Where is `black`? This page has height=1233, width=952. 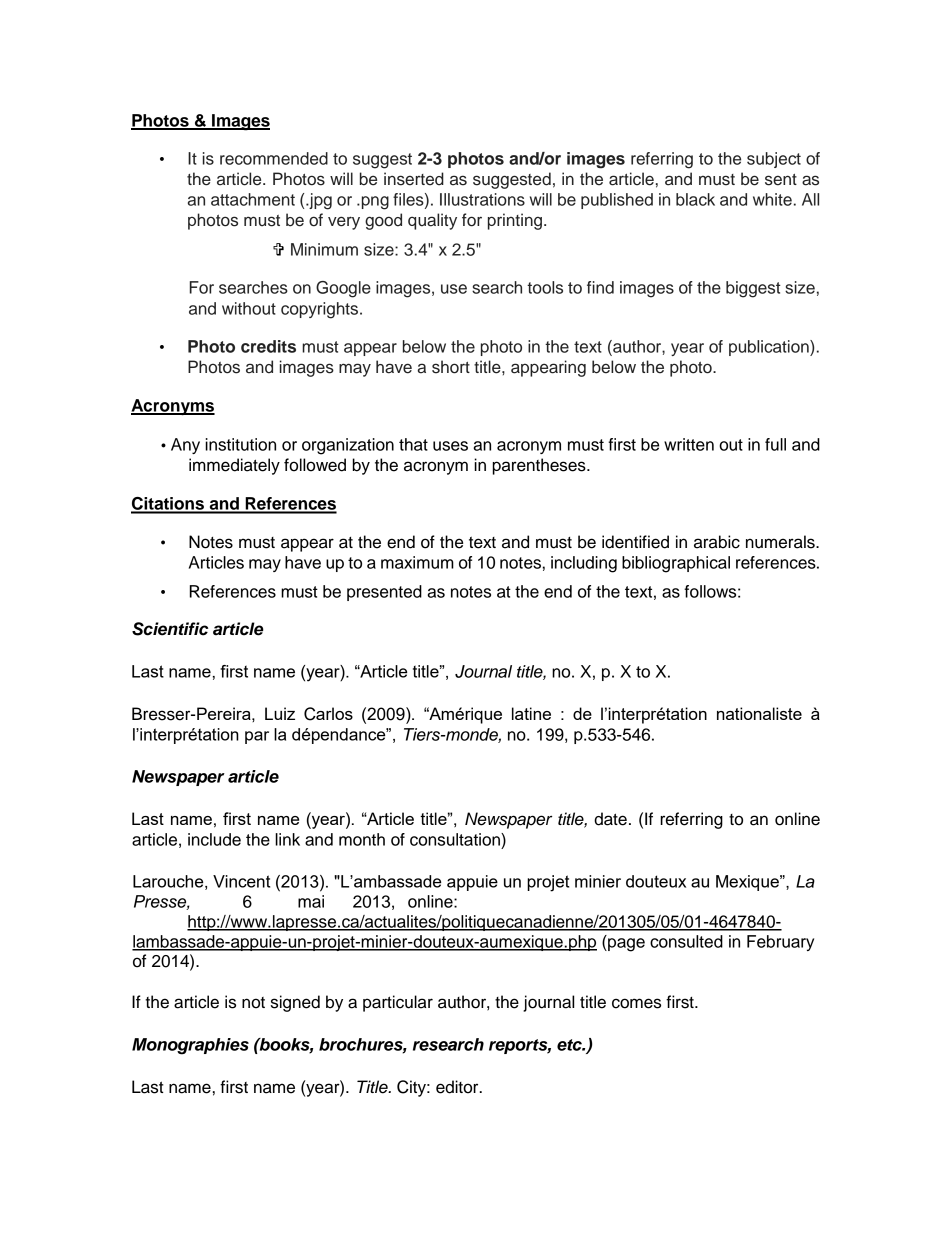
black is located at coordinates (695, 199).
